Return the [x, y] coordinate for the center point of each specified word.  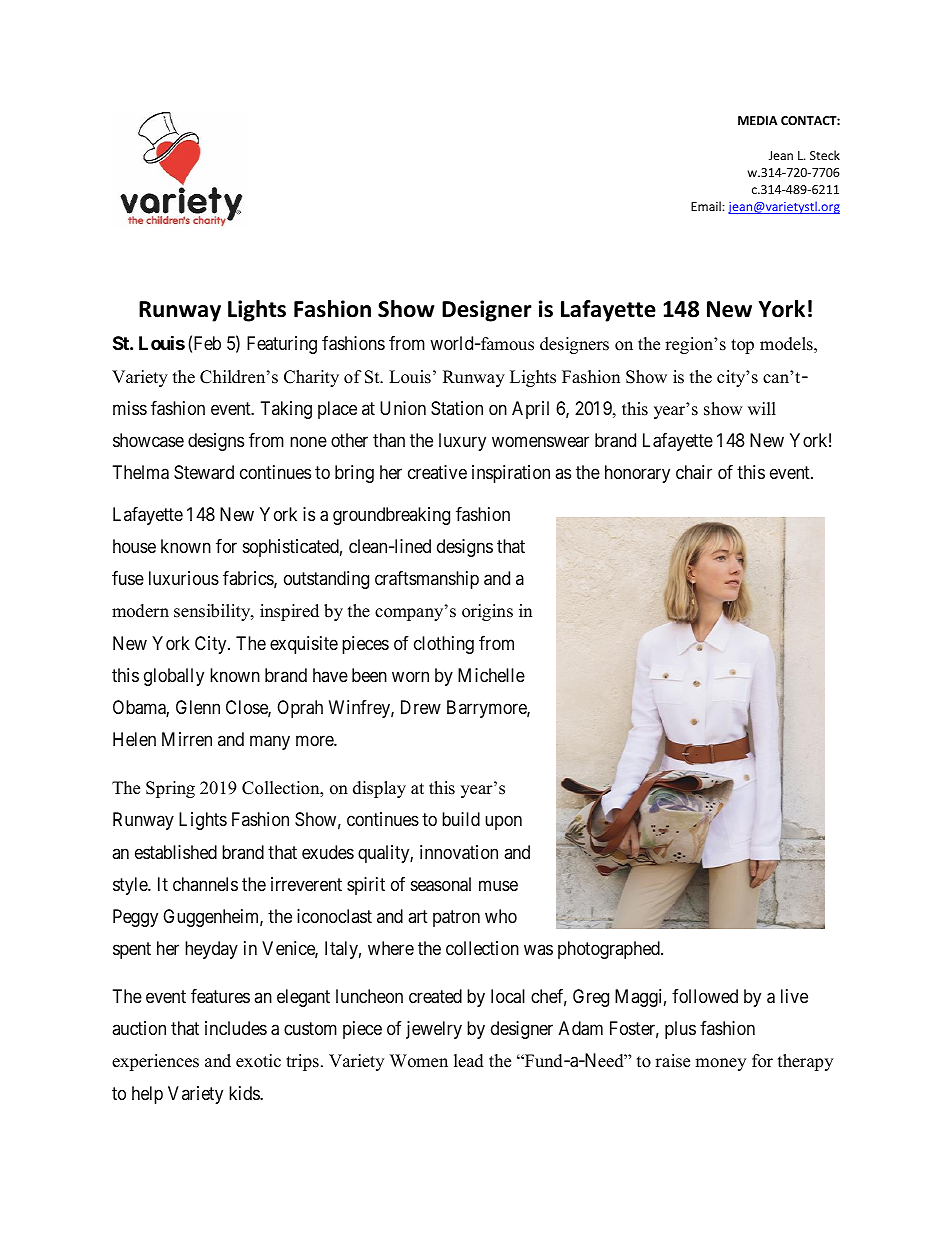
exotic [258, 1061]
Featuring [282, 345]
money [720, 1064]
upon [503, 823]
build [461, 819]
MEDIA [758, 120]
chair [694, 472]
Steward [204, 472]
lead [469, 1061]
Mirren [187, 739]
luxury [462, 442]
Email [707, 206]
